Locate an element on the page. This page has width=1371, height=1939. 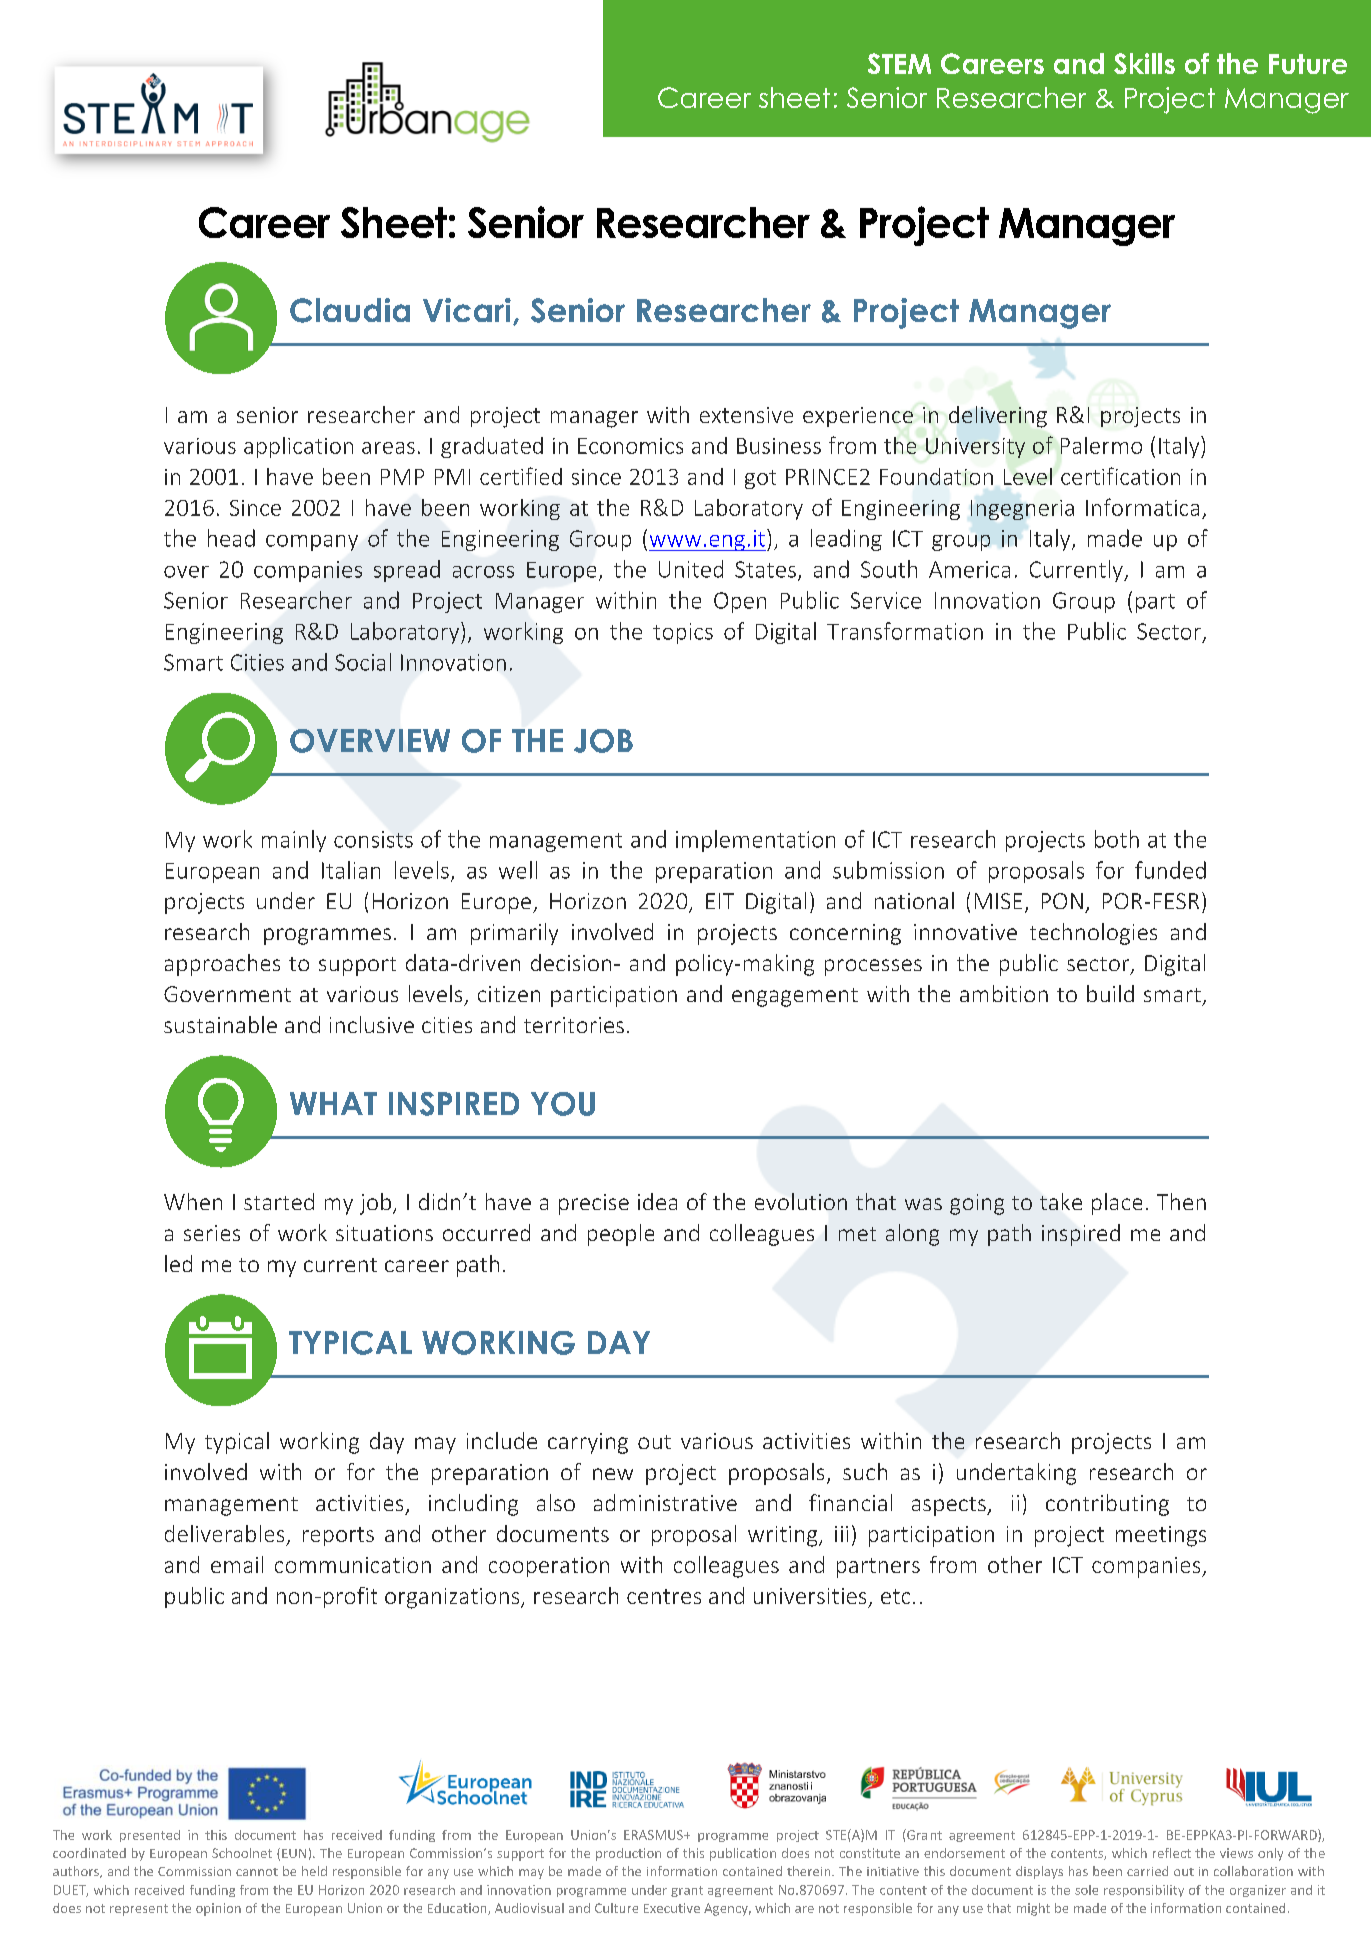
head is located at coordinates (231, 538).
